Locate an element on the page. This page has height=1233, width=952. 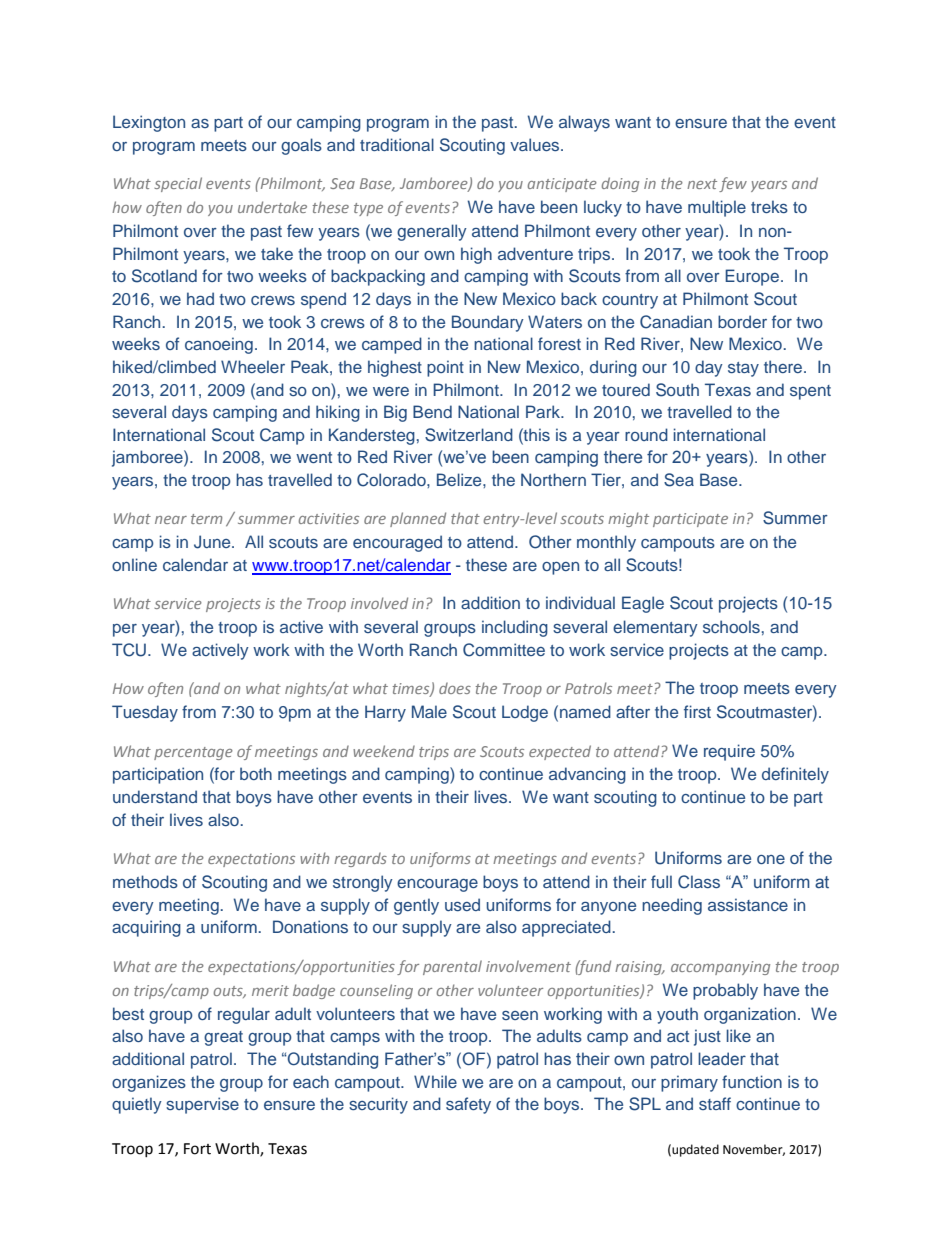
Bend is located at coordinates (432, 411).
